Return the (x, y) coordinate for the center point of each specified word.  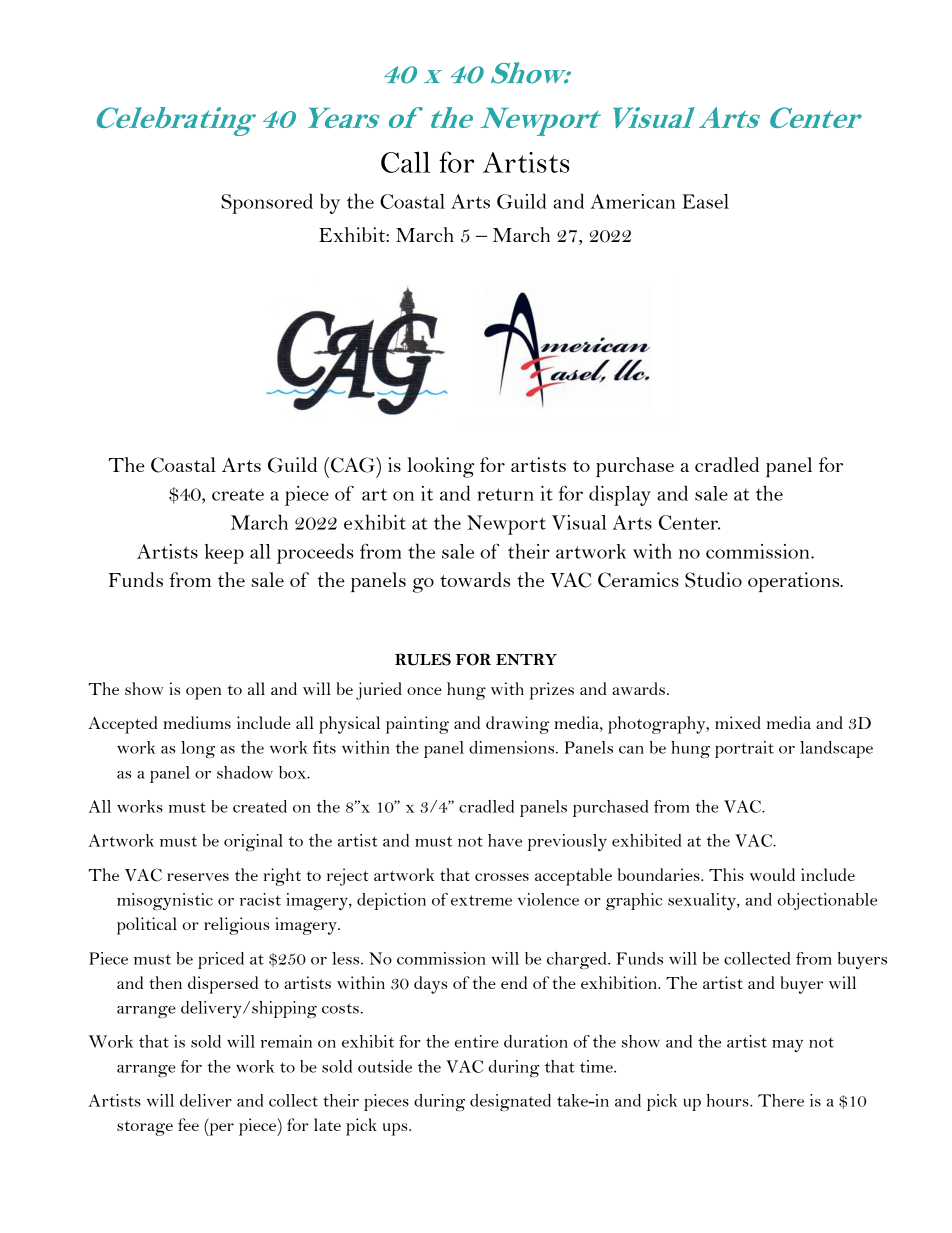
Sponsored (267, 203)
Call (405, 162)
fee (188, 1124)
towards (475, 579)
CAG (354, 465)
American (632, 201)
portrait (744, 749)
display (620, 495)
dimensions (511, 747)
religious (236, 926)
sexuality (703, 901)
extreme (481, 900)
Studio (713, 580)
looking (440, 467)
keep (224, 554)
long (198, 749)
